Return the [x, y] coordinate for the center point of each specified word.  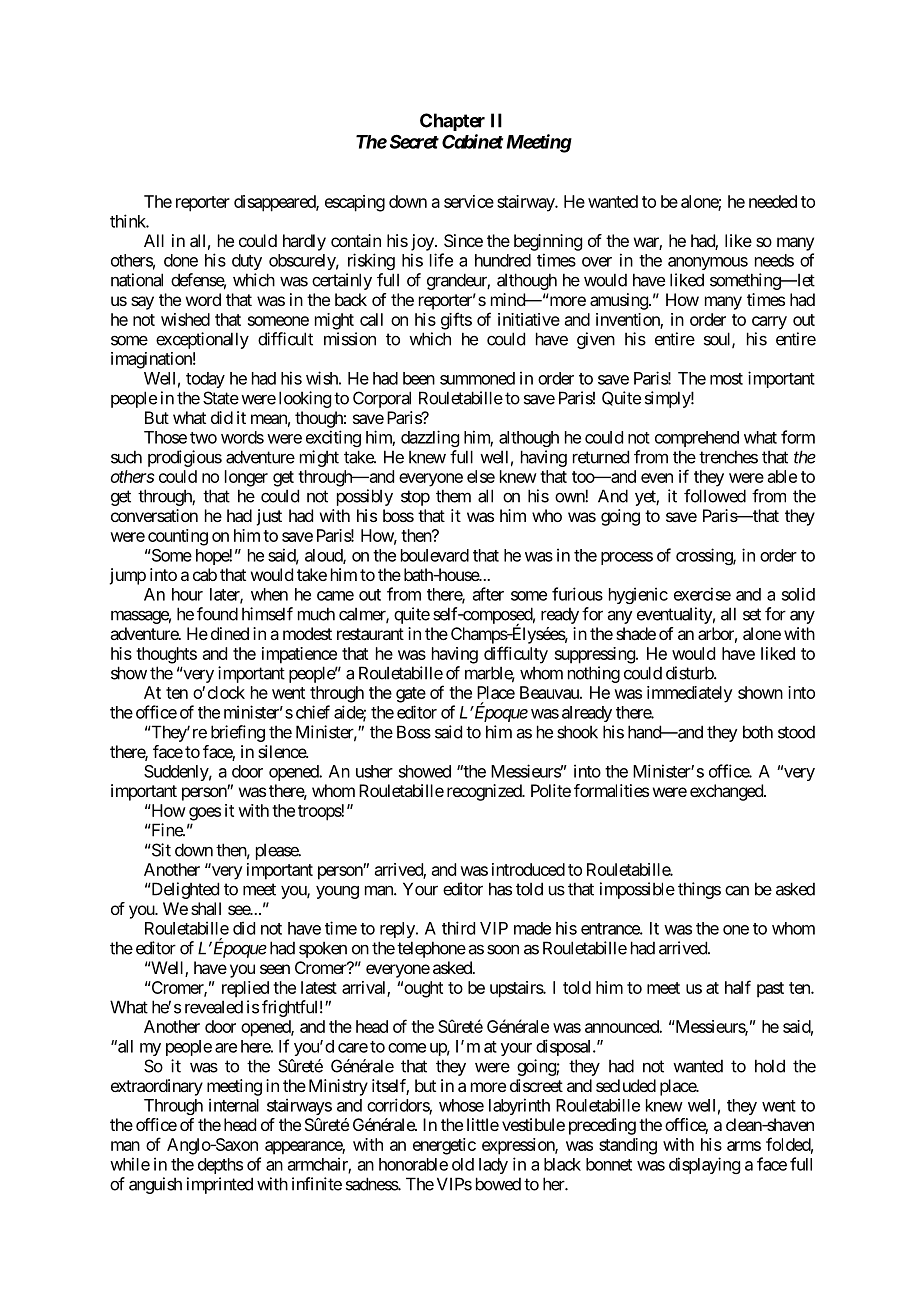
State [221, 398]
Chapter [452, 122]
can [737, 891]
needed [773, 201]
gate [411, 695]
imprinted [220, 1185]
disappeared [275, 203]
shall [206, 908]
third [458, 928]
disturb [690, 673]
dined [230, 633]
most [726, 379]
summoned [477, 378]
